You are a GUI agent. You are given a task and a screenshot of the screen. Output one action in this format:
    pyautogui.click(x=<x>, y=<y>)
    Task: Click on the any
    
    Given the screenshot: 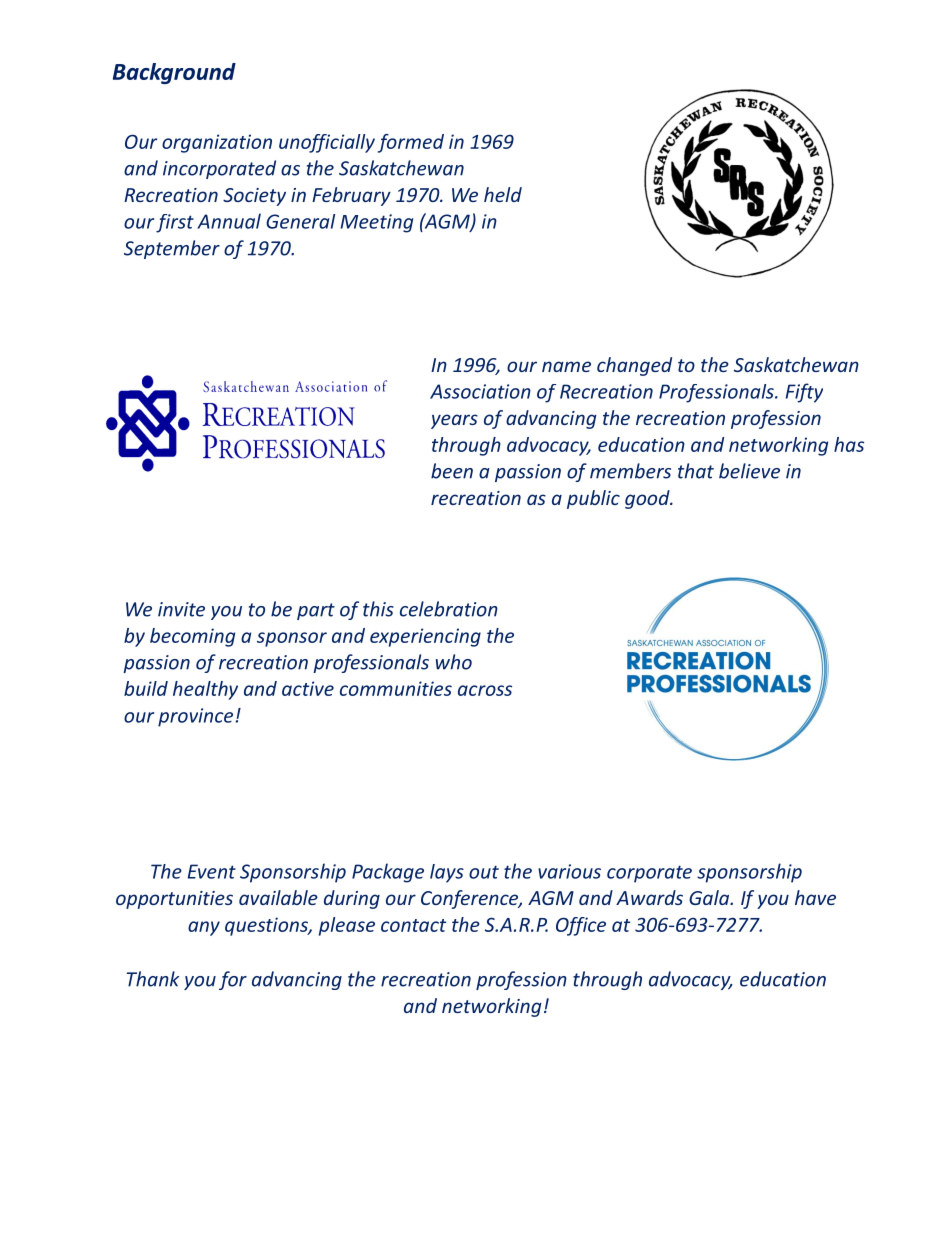 What is the action you would take?
    pyautogui.click(x=204, y=928)
